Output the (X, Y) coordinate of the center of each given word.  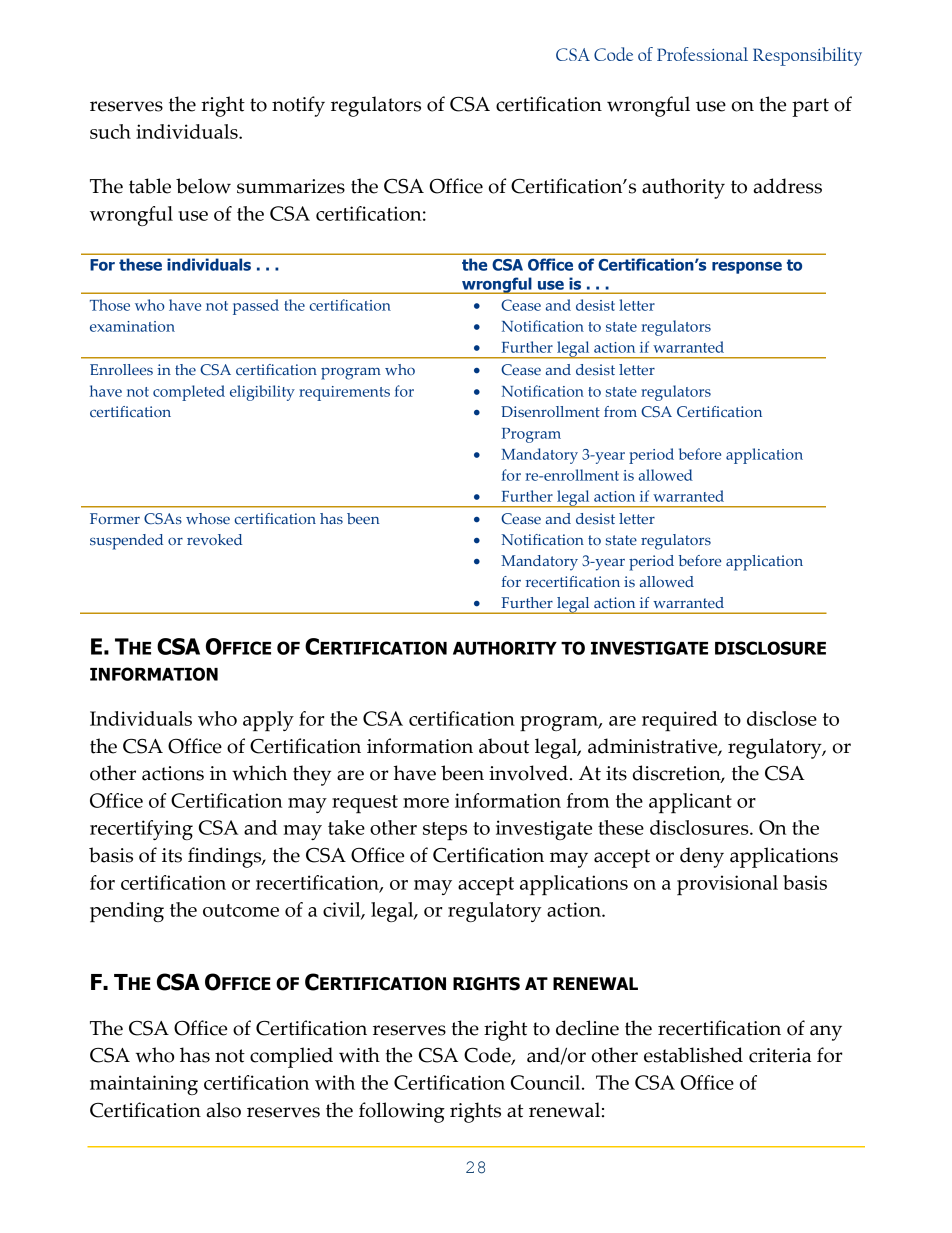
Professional (702, 54)
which (259, 773)
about (504, 746)
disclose (782, 718)
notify (298, 106)
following (402, 1112)
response (747, 268)
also (224, 1110)
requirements (344, 393)
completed (189, 393)
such (110, 131)
